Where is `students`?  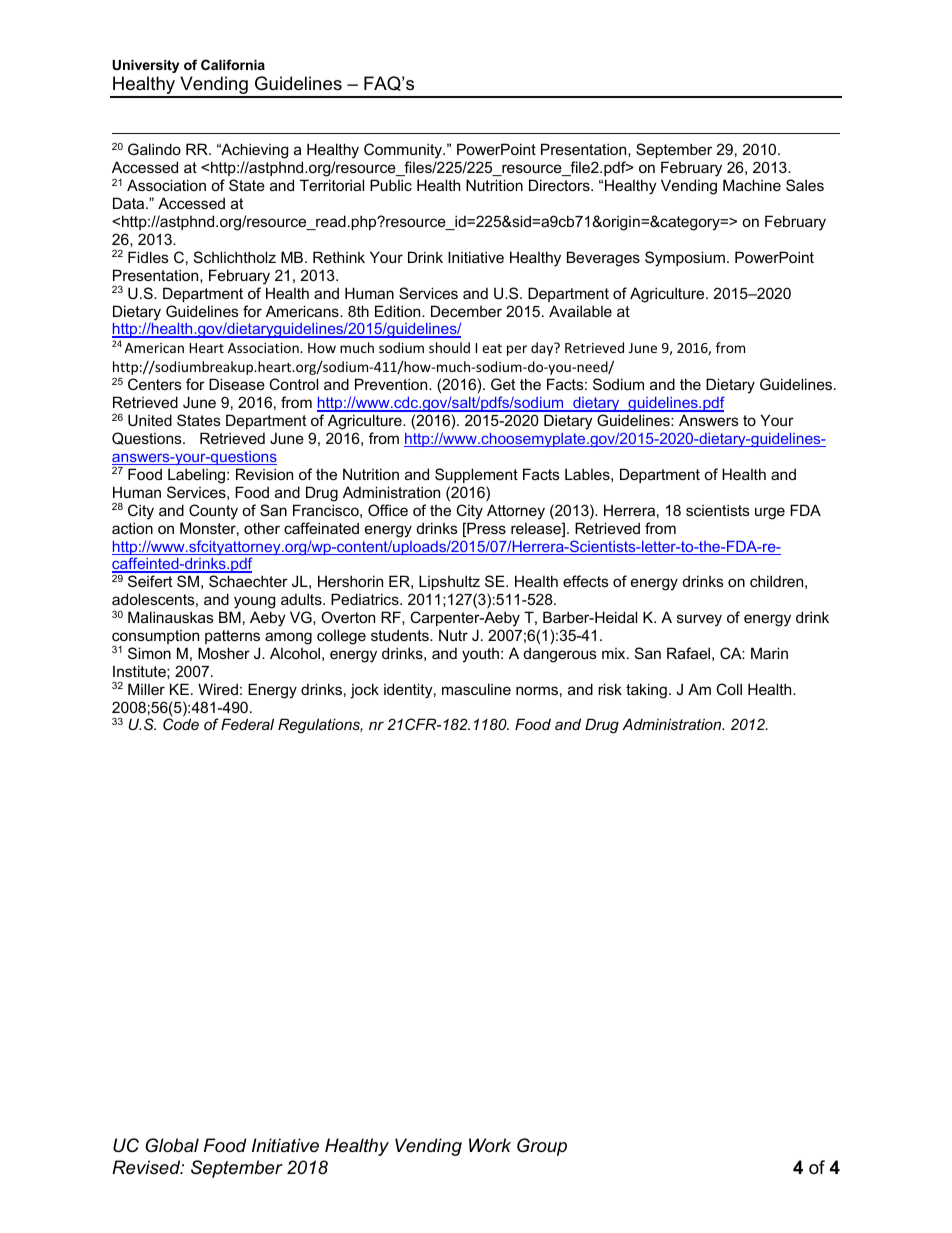 students is located at coordinates (401, 635).
